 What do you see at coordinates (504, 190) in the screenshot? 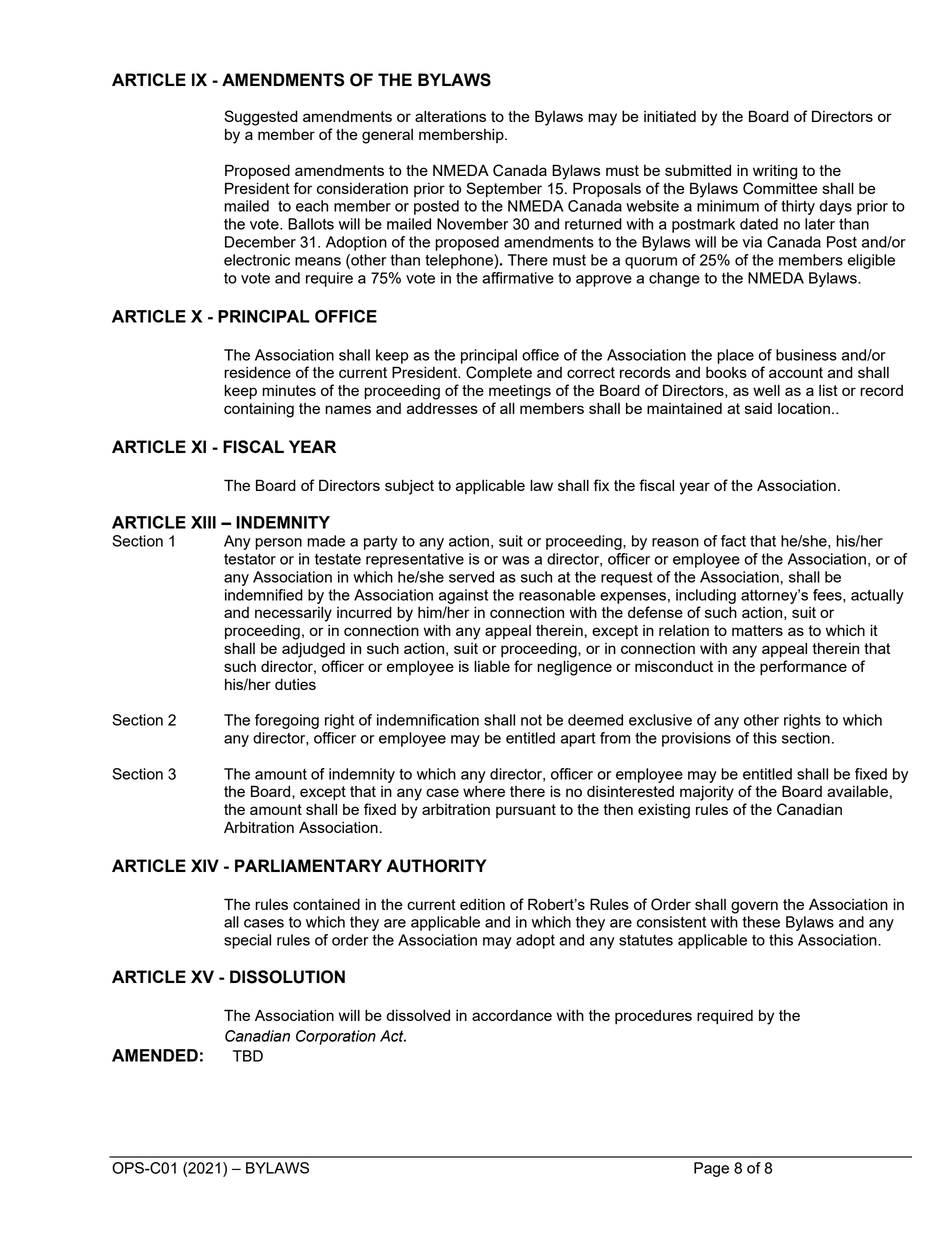
I see `September` at bounding box center [504, 190].
